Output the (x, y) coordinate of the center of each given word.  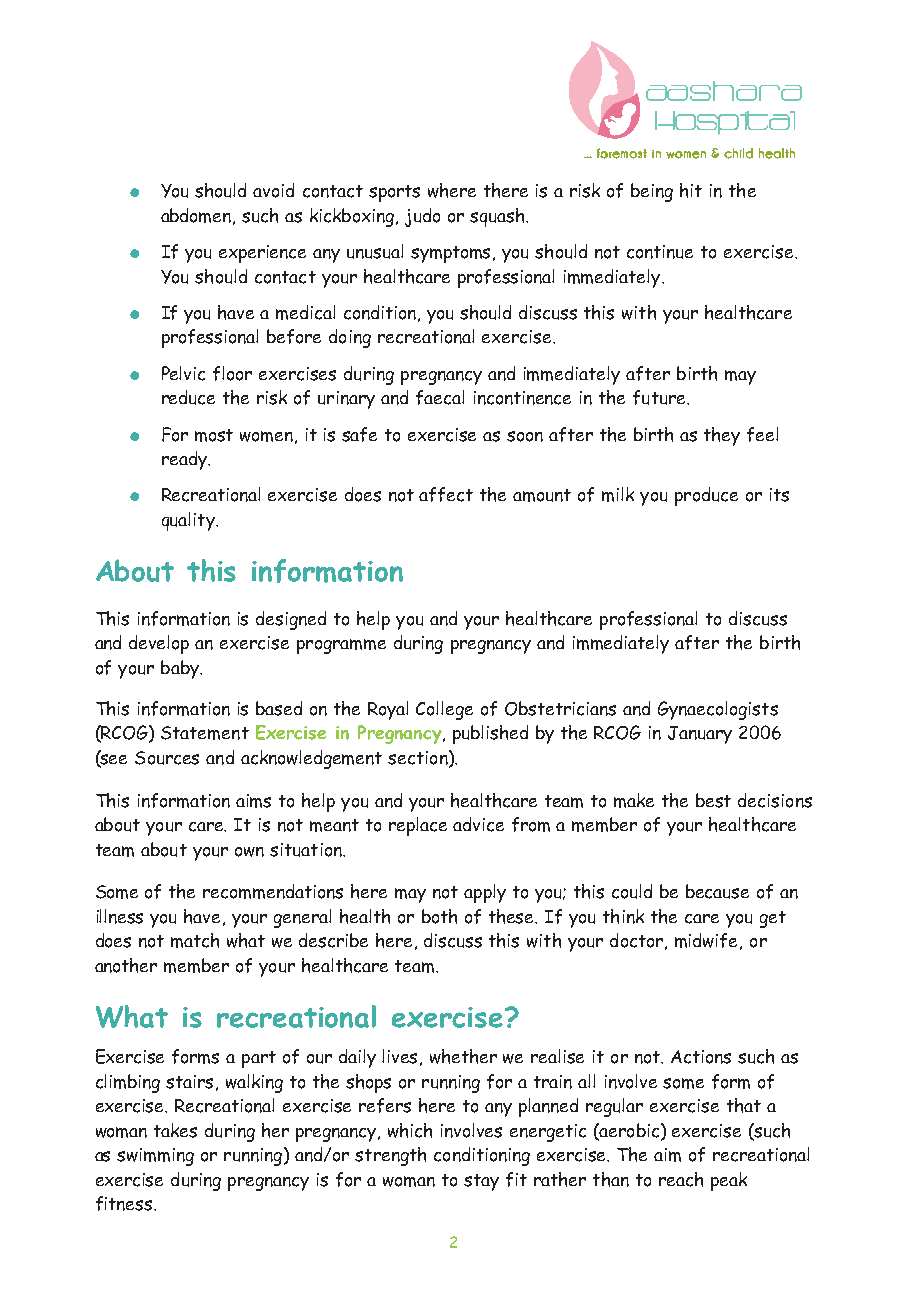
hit (691, 190)
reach (681, 1179)
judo (422, 217)
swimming (155, 1157)
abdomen (197, 216)
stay (481, 1182)
